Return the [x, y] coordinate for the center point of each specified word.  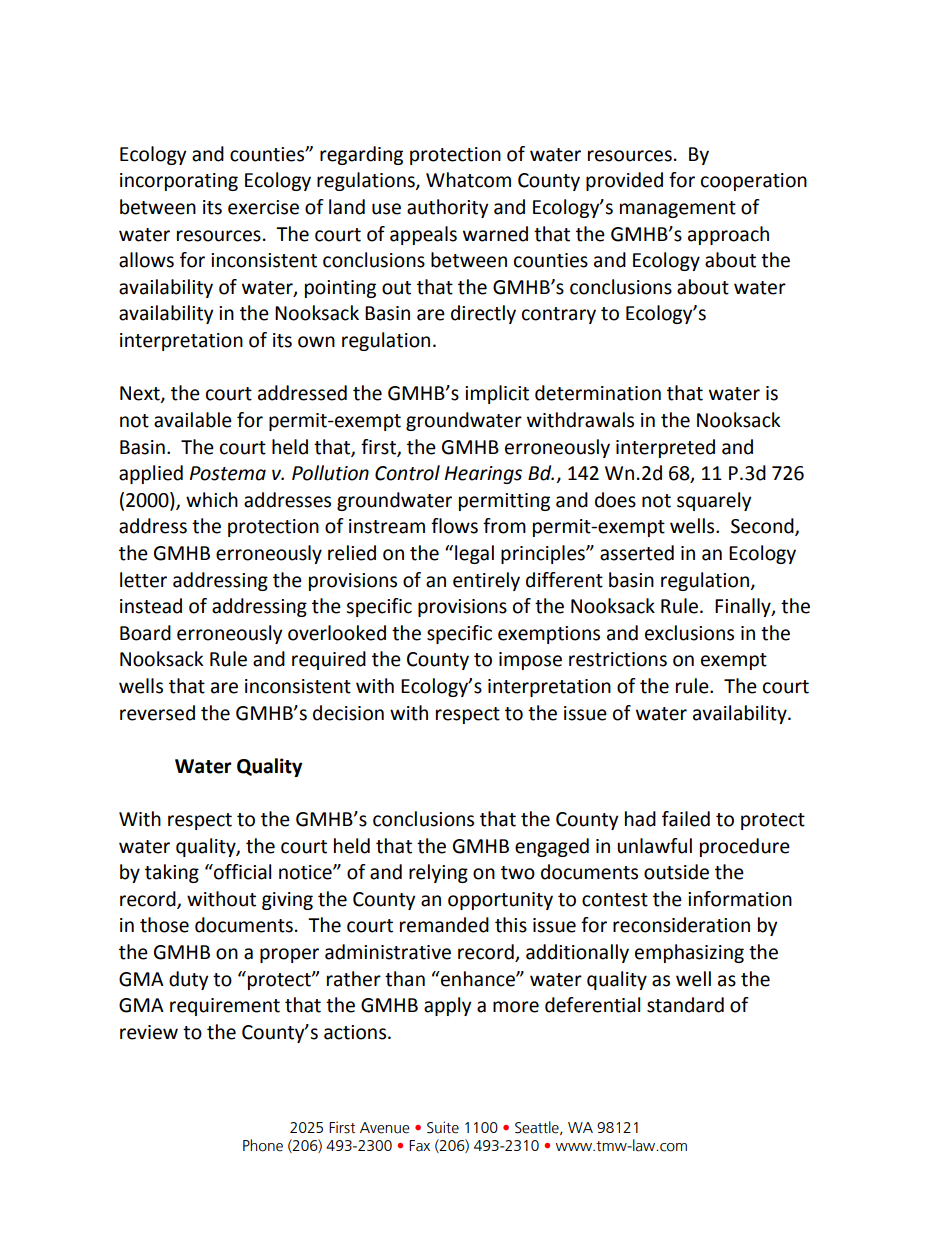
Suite [443, 1127]
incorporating [179, 182]
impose [530, 661]
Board [145, 633]
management [678, 209]
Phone [263, 1145]
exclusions [689, 633]
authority [448, 208]
